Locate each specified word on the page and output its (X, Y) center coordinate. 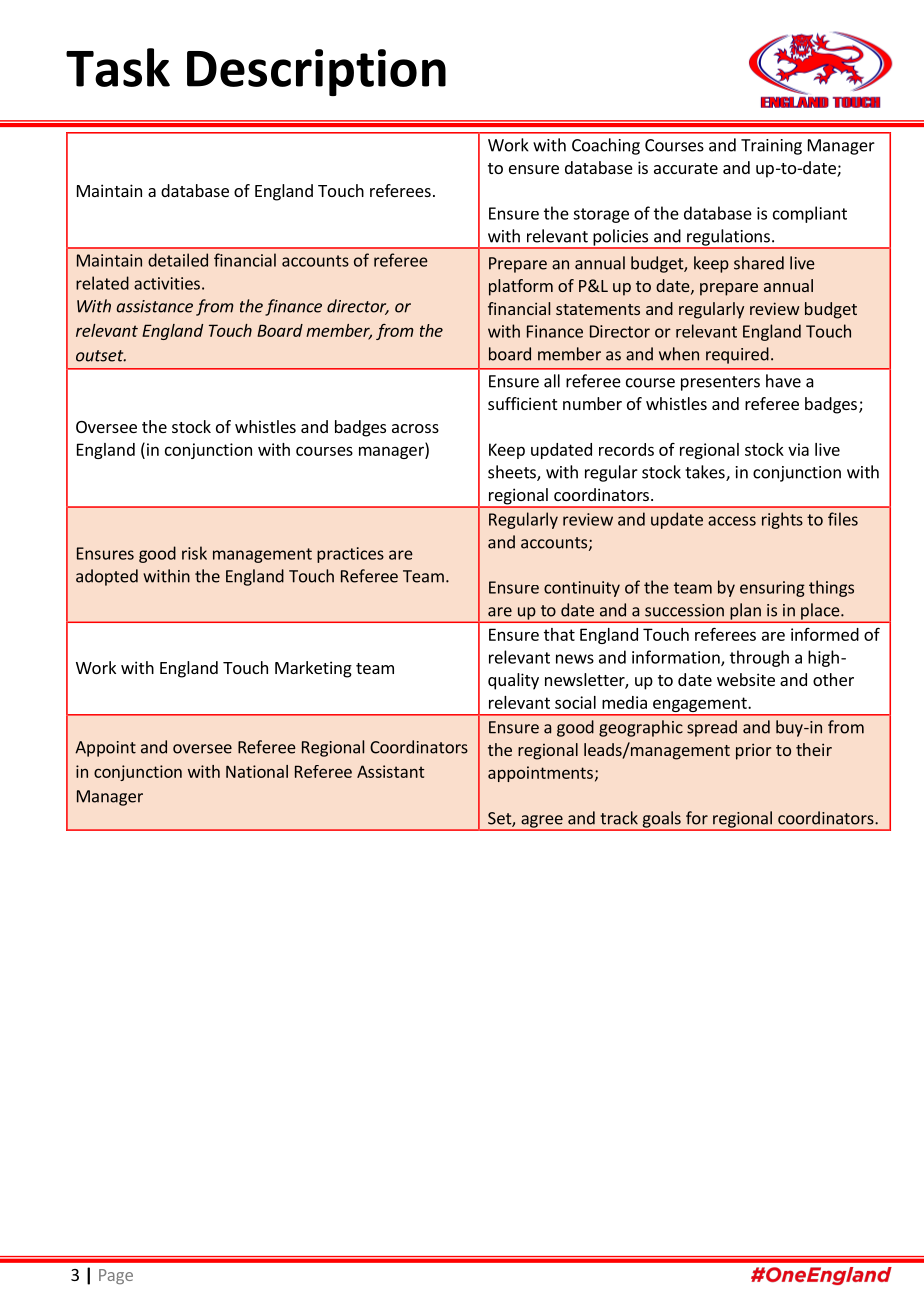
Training (771, 147)
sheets (513, 473)
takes (706, 473)
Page (116, 1276)
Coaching (606, 146)
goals (661, 820)
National (257, 771)
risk (194, 553)
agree (542, 822)
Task (118, 67)
